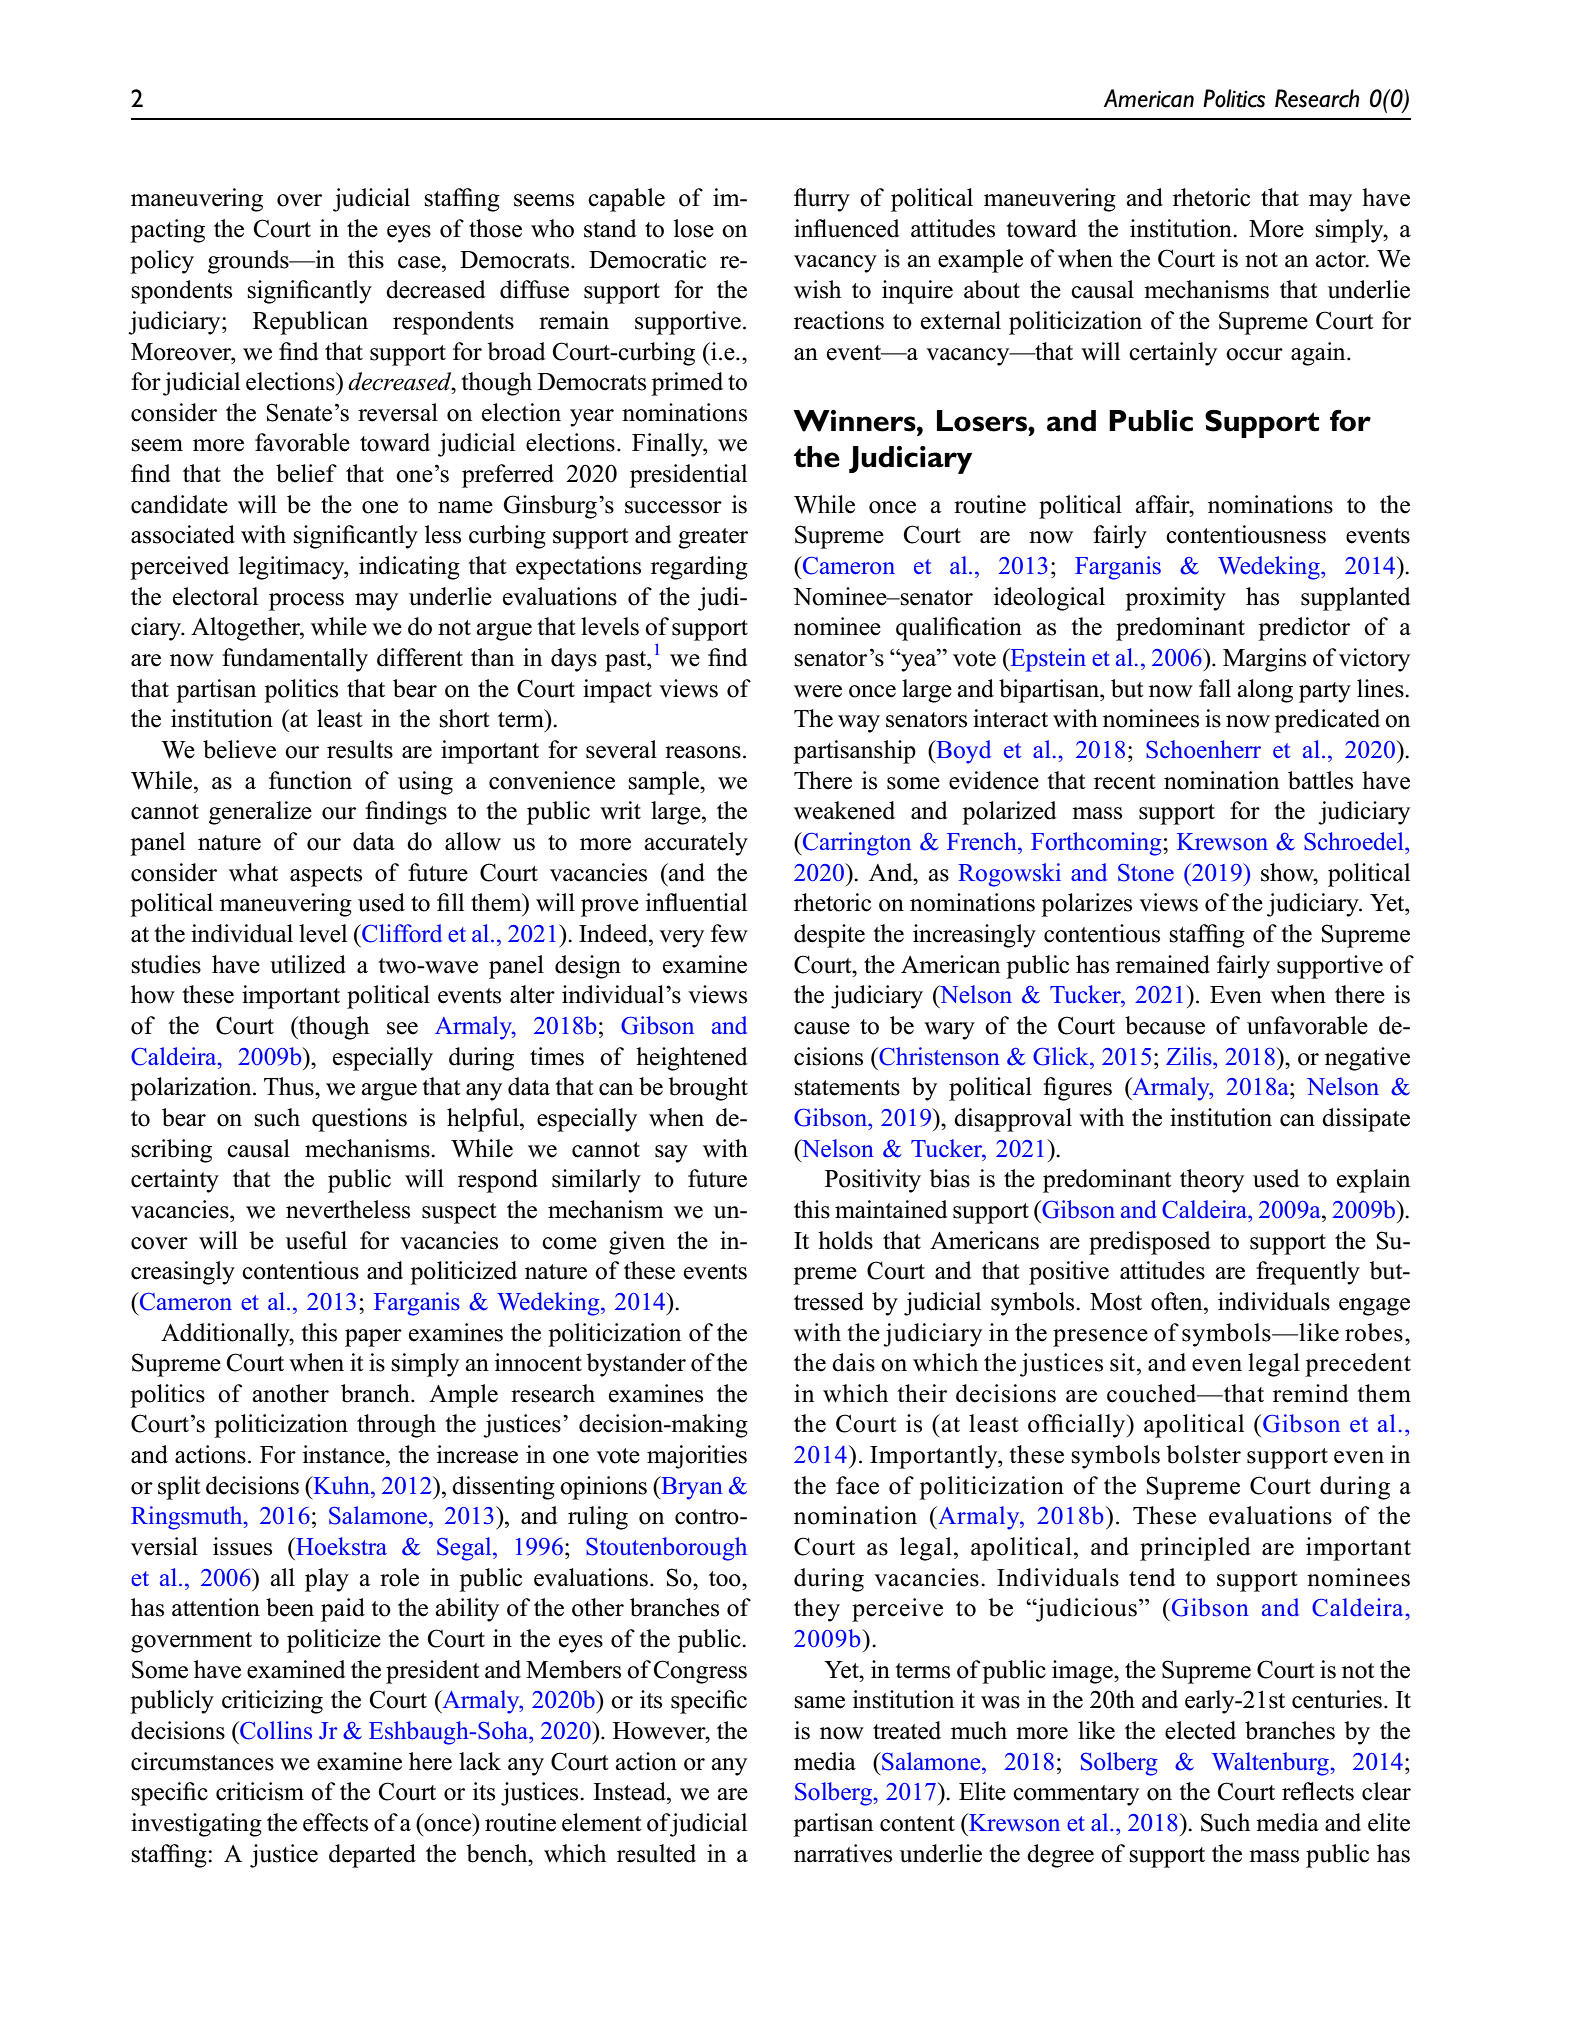 This page has width=1569, height=2031. Describe the element at coordinates (335, 1822) in the page. I see `effects` at that location.
